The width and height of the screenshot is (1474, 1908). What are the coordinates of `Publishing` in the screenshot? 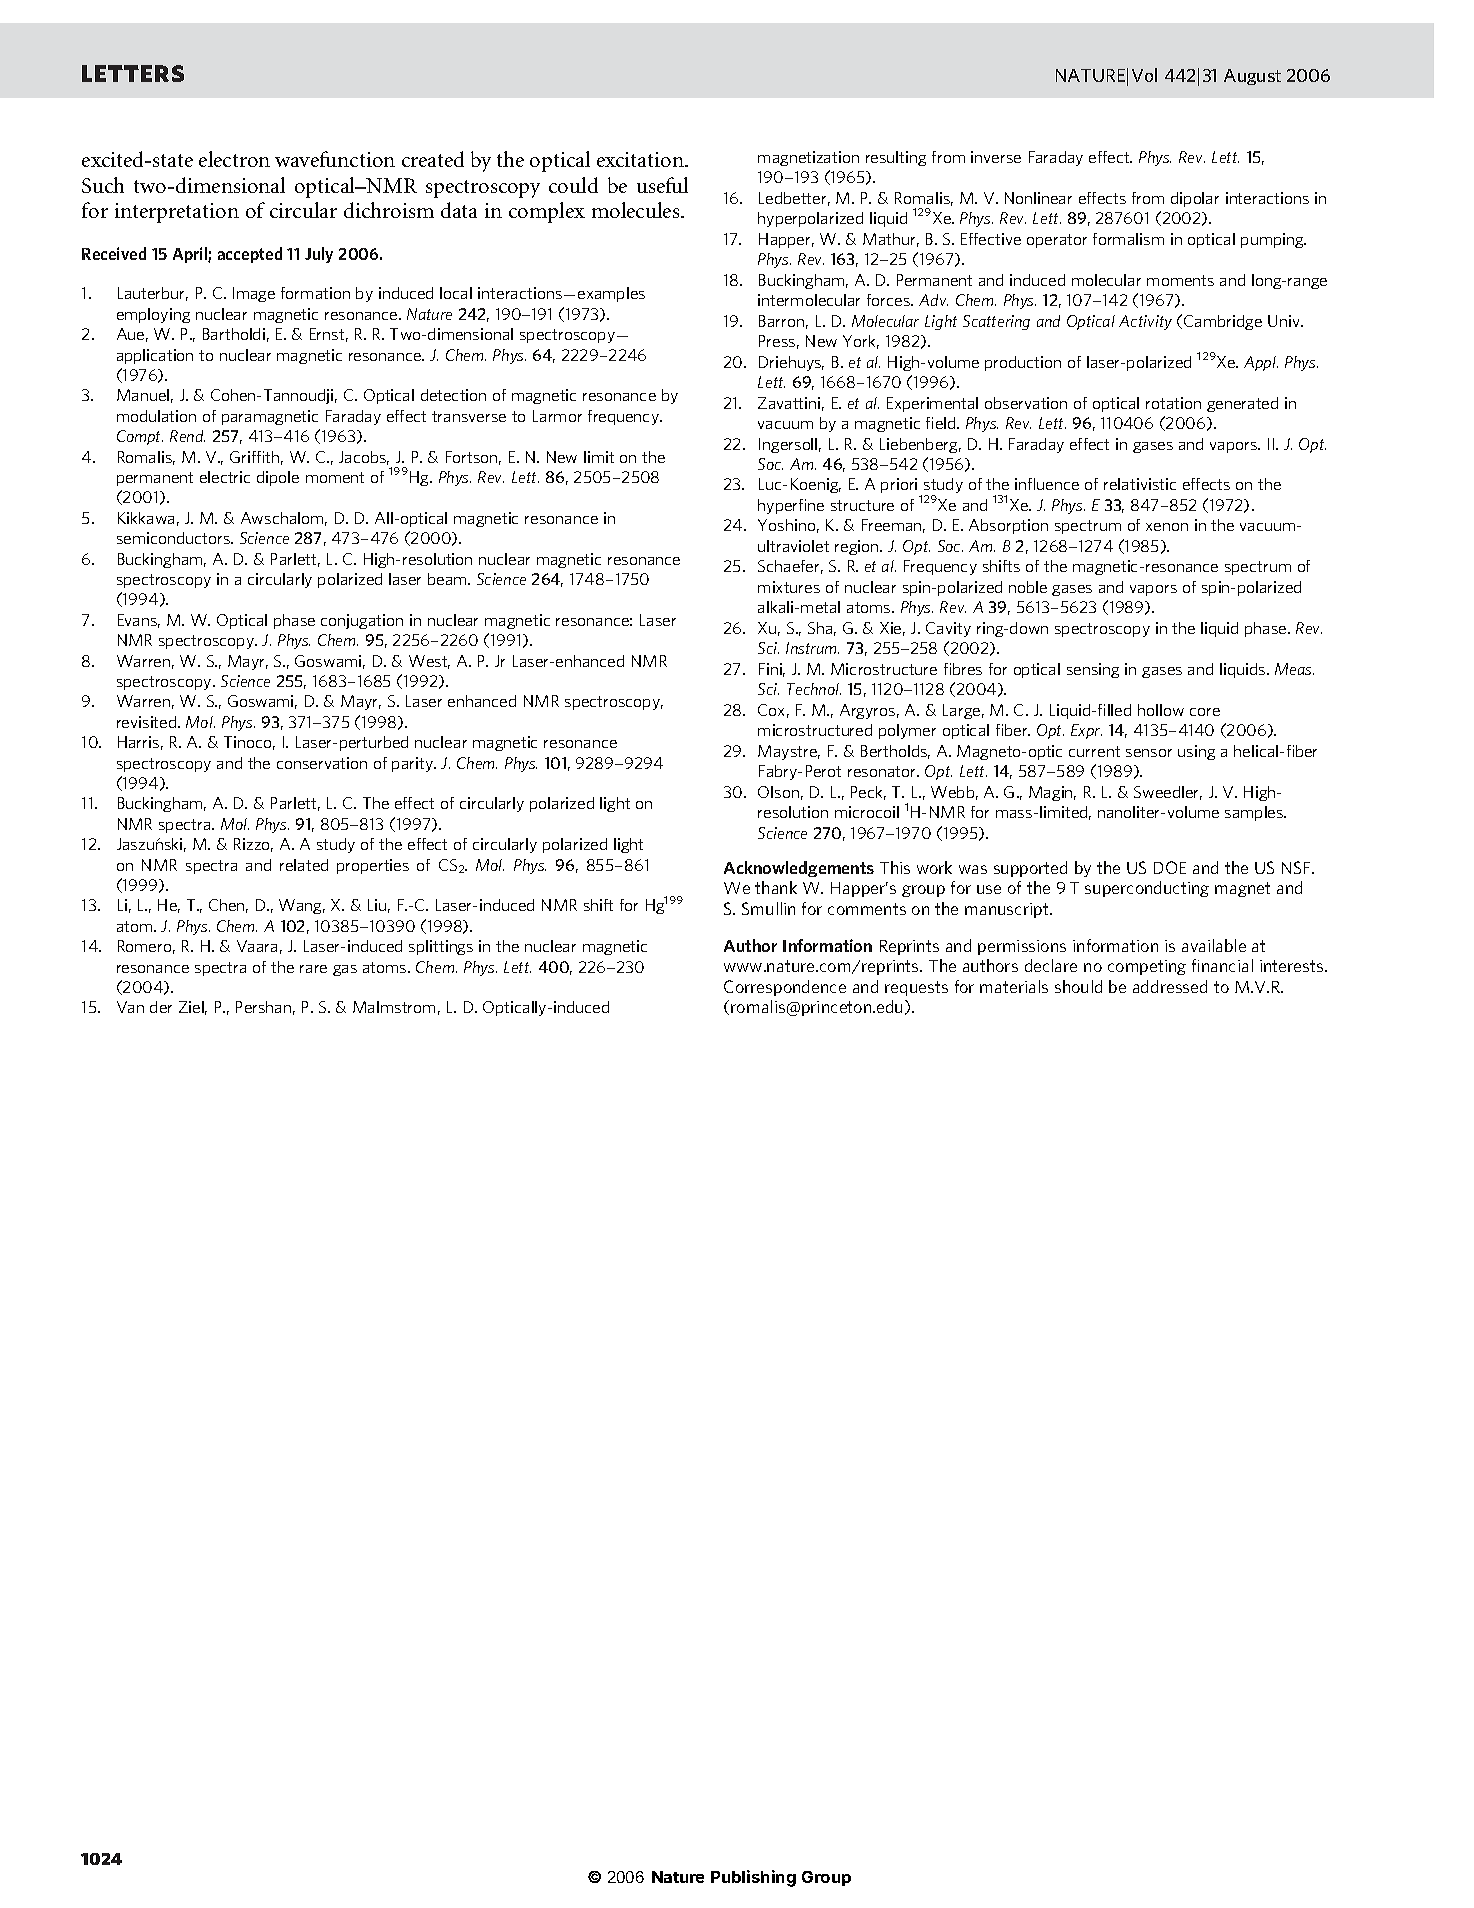 It's located at (753, 1878).
